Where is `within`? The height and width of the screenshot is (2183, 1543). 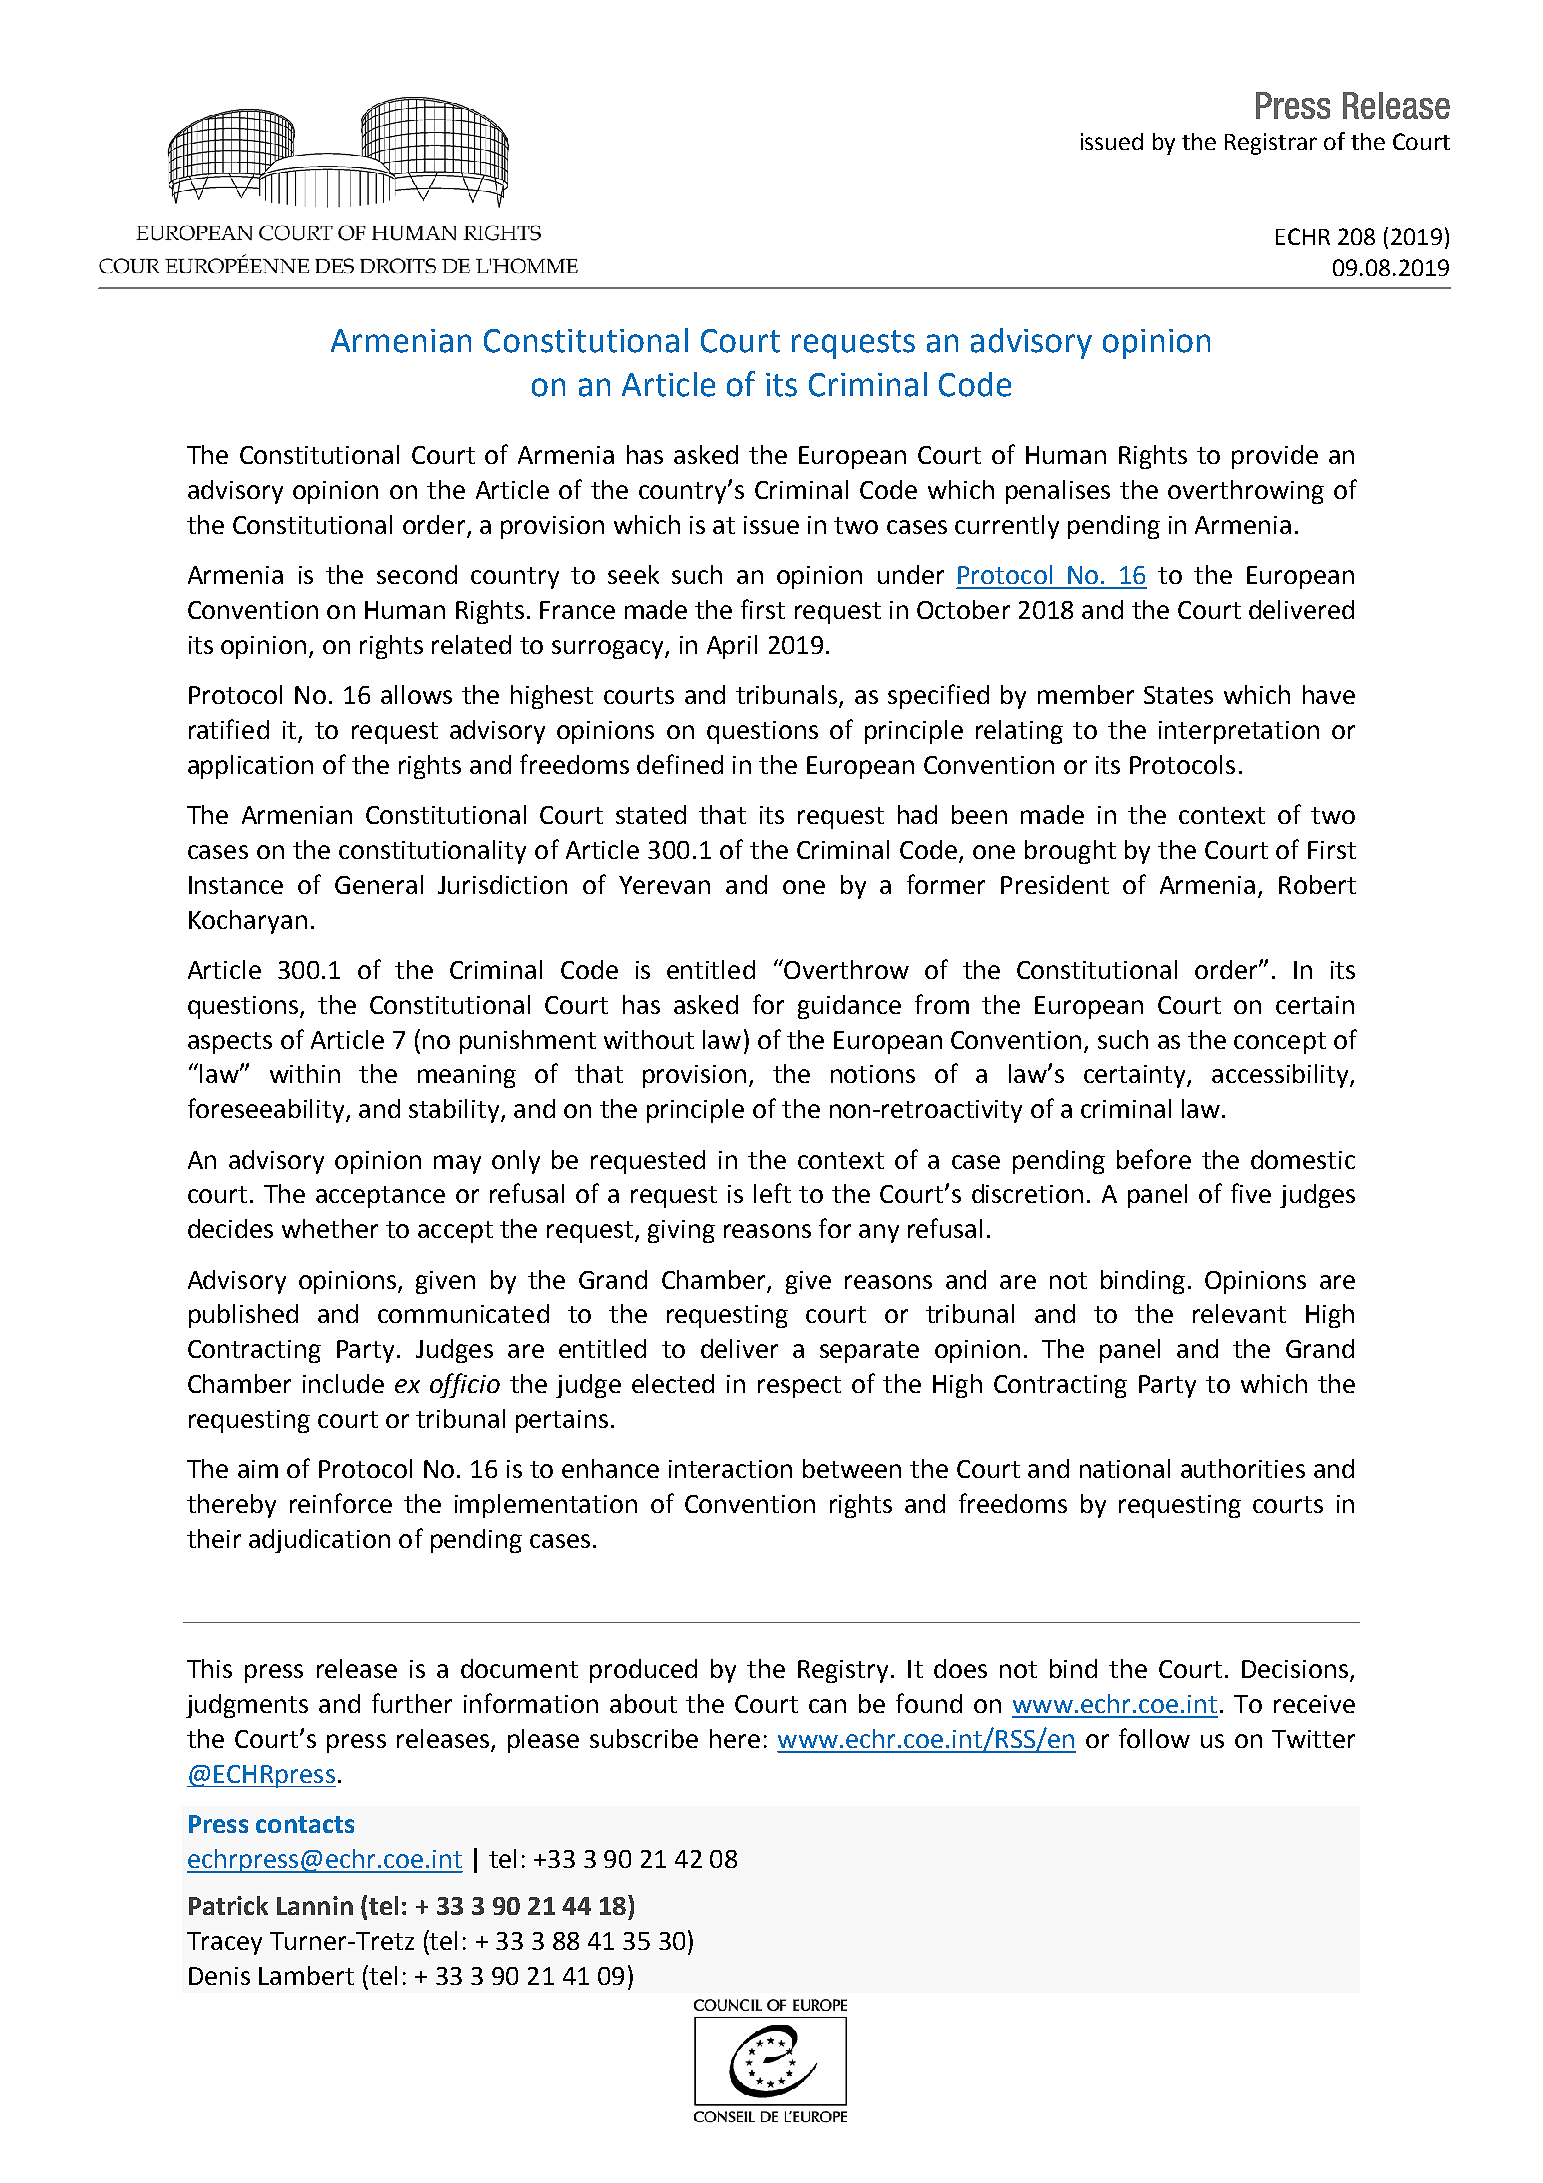 within is located at coordinates (305, 1073).
